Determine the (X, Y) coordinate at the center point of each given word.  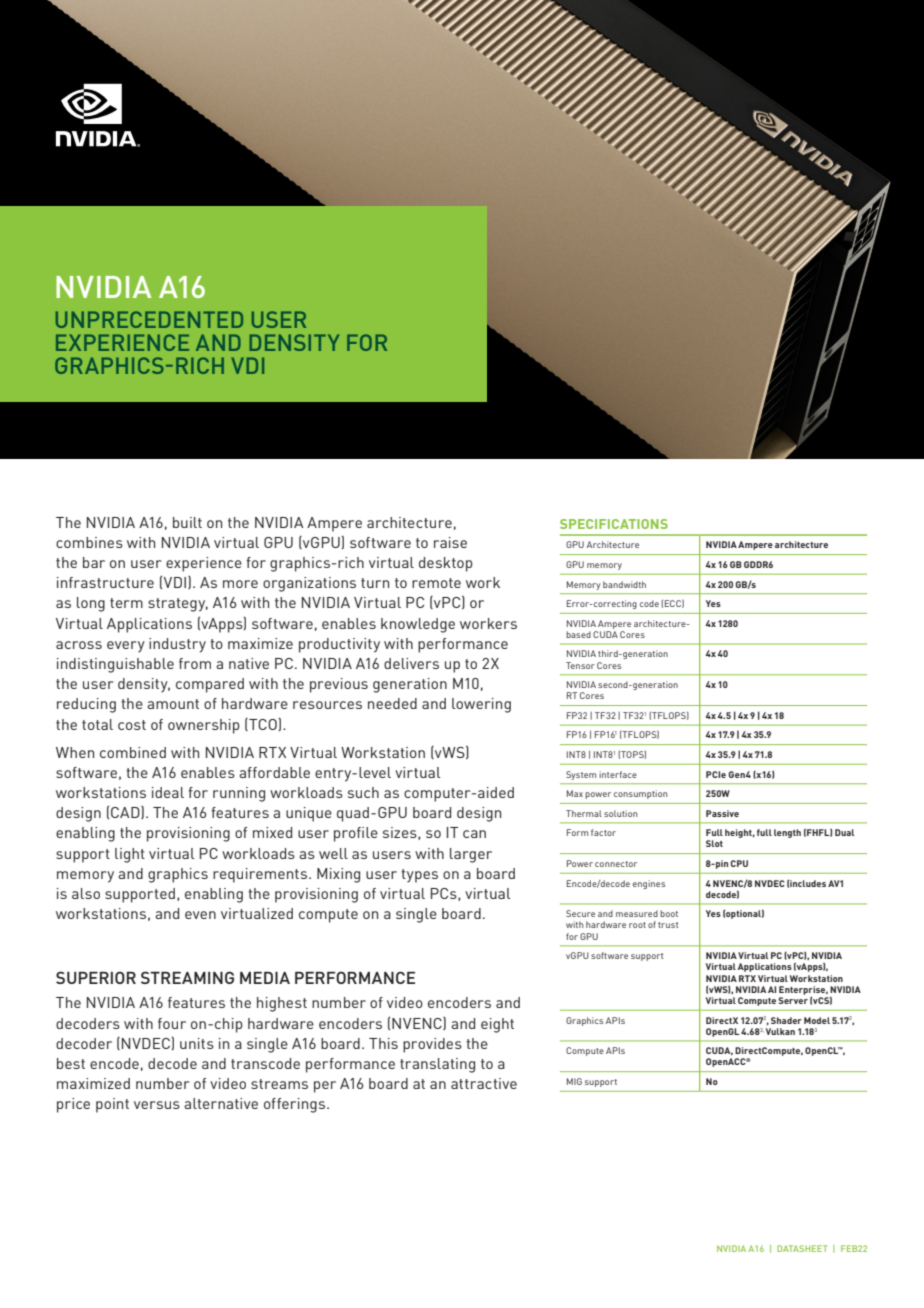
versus (157, 1105)
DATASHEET (802, 1248)
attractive (484, 1083)
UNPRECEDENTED (149, 319)
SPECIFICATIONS (614, 524)
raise (450, 542)
